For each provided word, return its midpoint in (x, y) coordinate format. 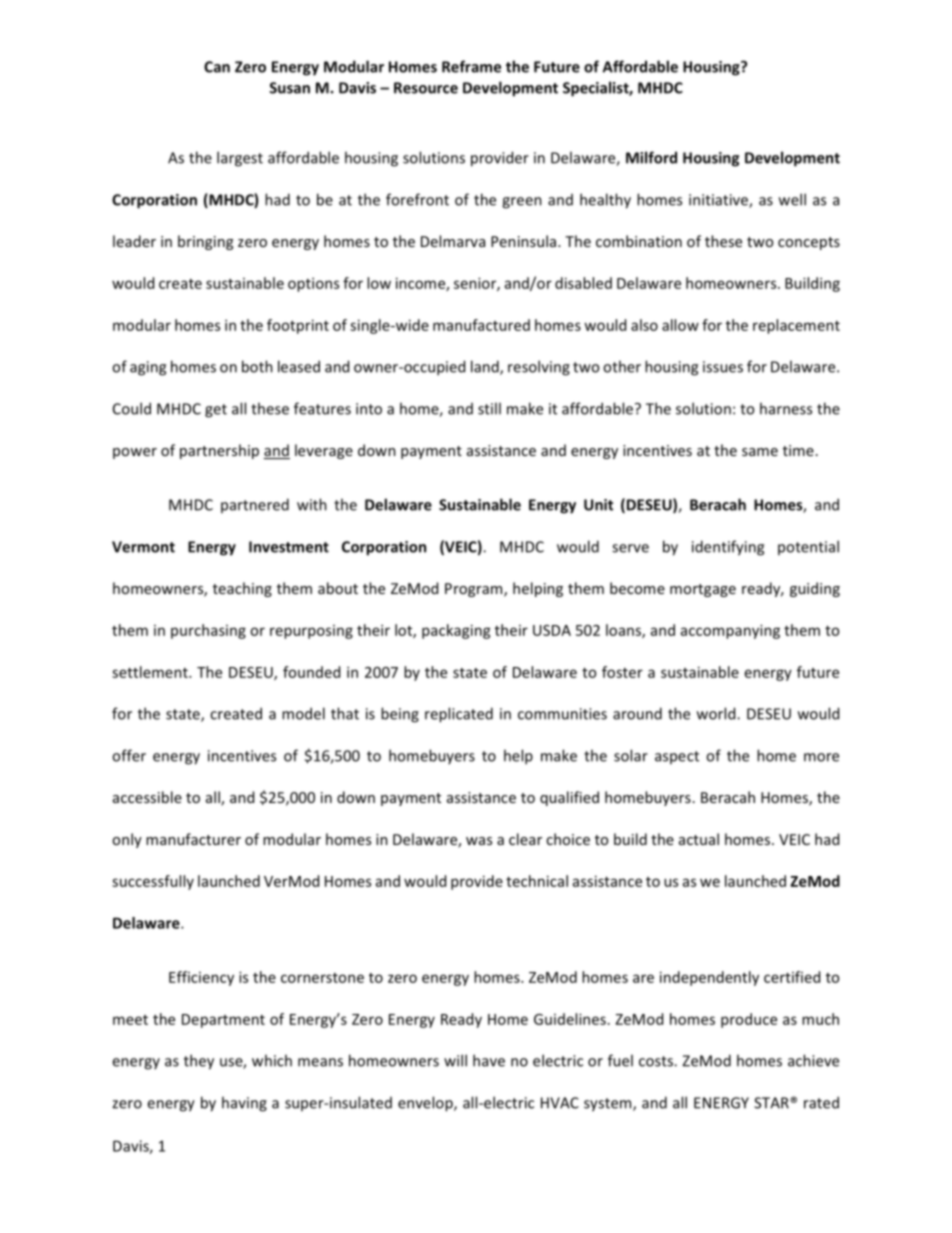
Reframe (471, 66)
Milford (651, 157)
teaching (242, 589)
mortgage (703, 590)
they (199, 1062)
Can (217, 67)
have (489, 1060)
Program (475, 590)
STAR (772, 1103)
